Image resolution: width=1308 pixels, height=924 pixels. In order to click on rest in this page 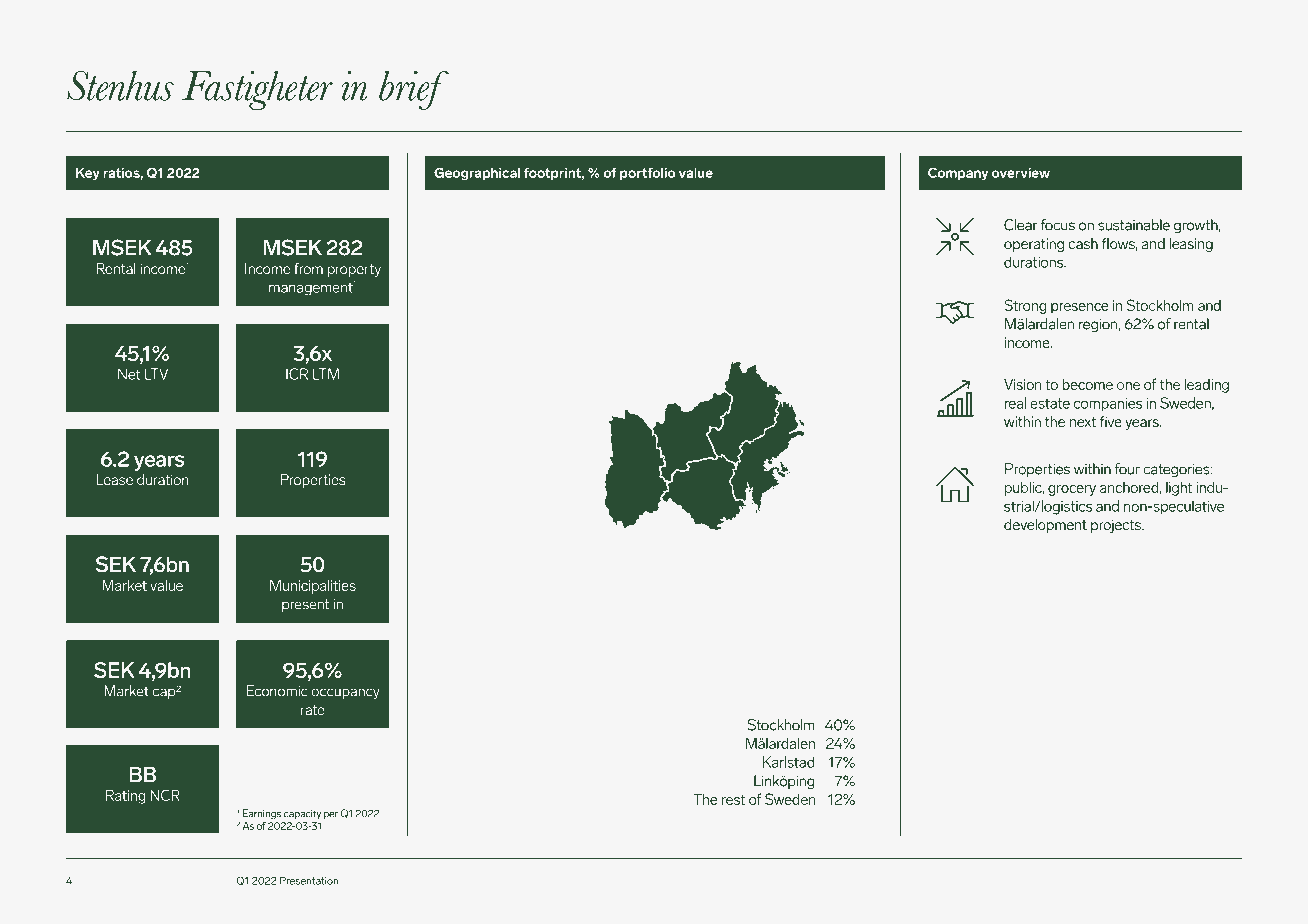, I will do `click(733, 799)`.
